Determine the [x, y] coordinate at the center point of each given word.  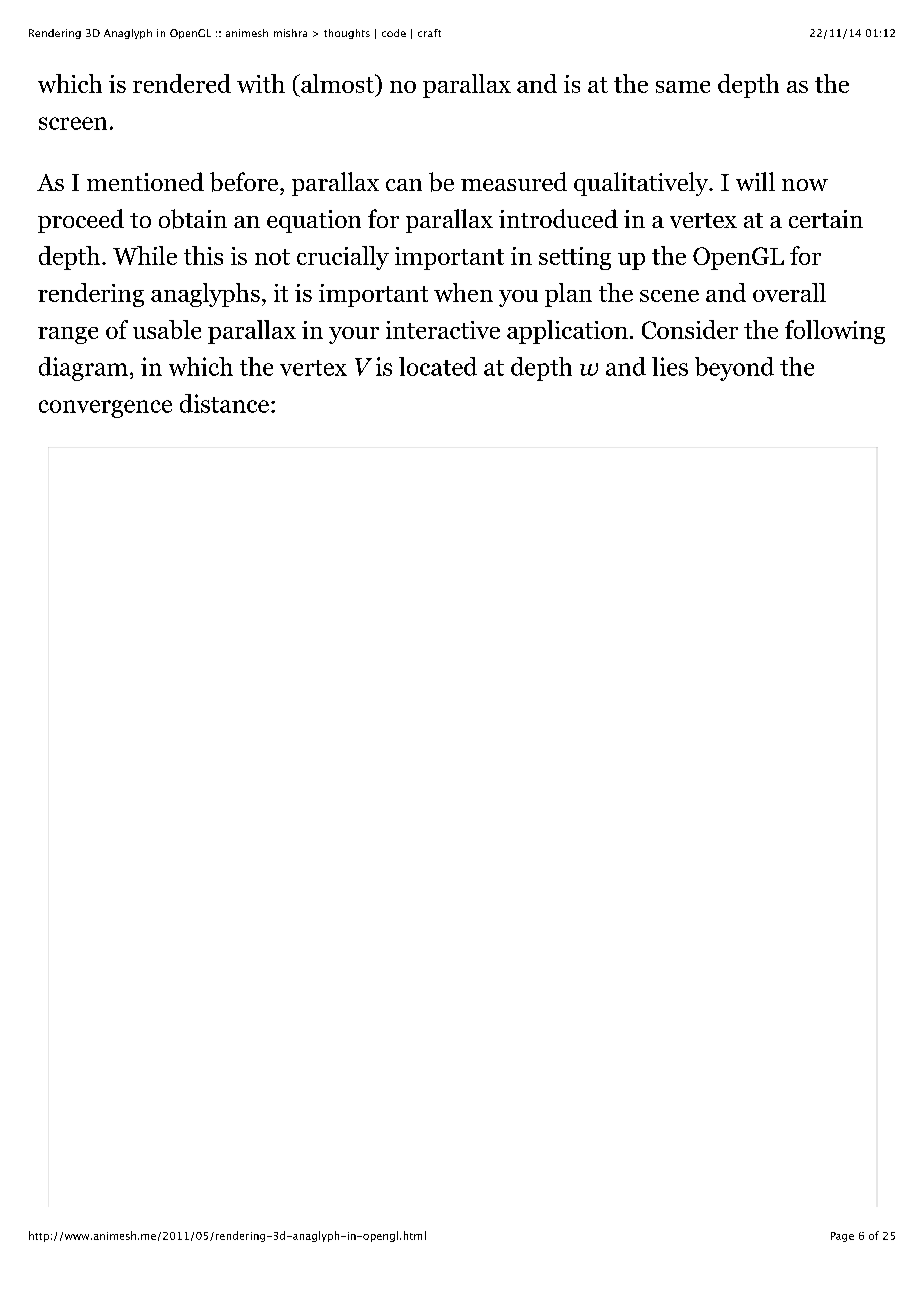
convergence [105, 409]
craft [429, 33]
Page [842, 1237]
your [354, 335]
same [683, 87]
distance [224, 403]
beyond [734, 369]
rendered [182, 83]
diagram [83, 369]
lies [670, 366]
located [438, 366]
